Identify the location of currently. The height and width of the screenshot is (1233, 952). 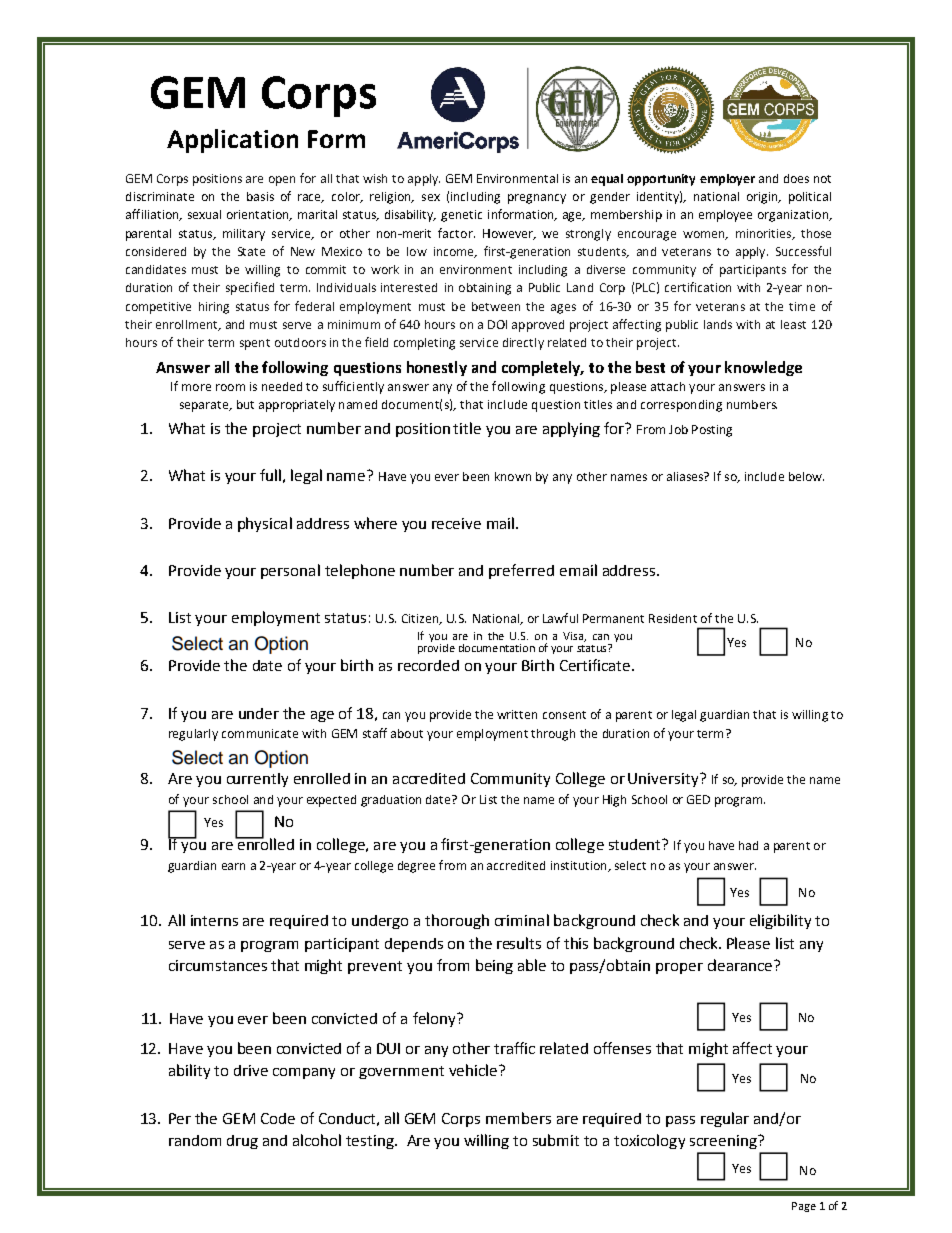
(257, 780).
